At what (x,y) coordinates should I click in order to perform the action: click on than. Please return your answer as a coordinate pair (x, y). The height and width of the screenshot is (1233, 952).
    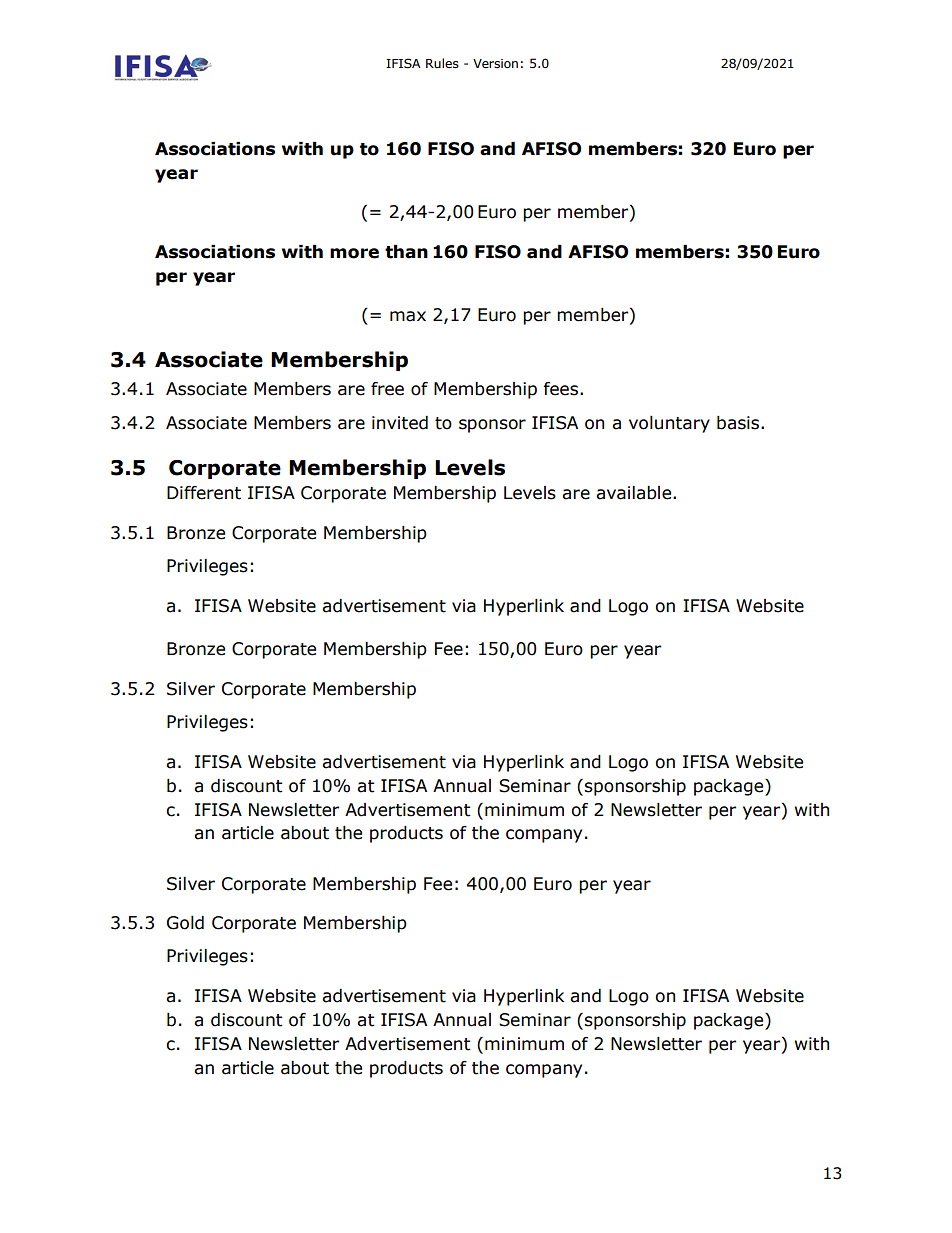
    Looking at the image, I should click on (406, 252).
